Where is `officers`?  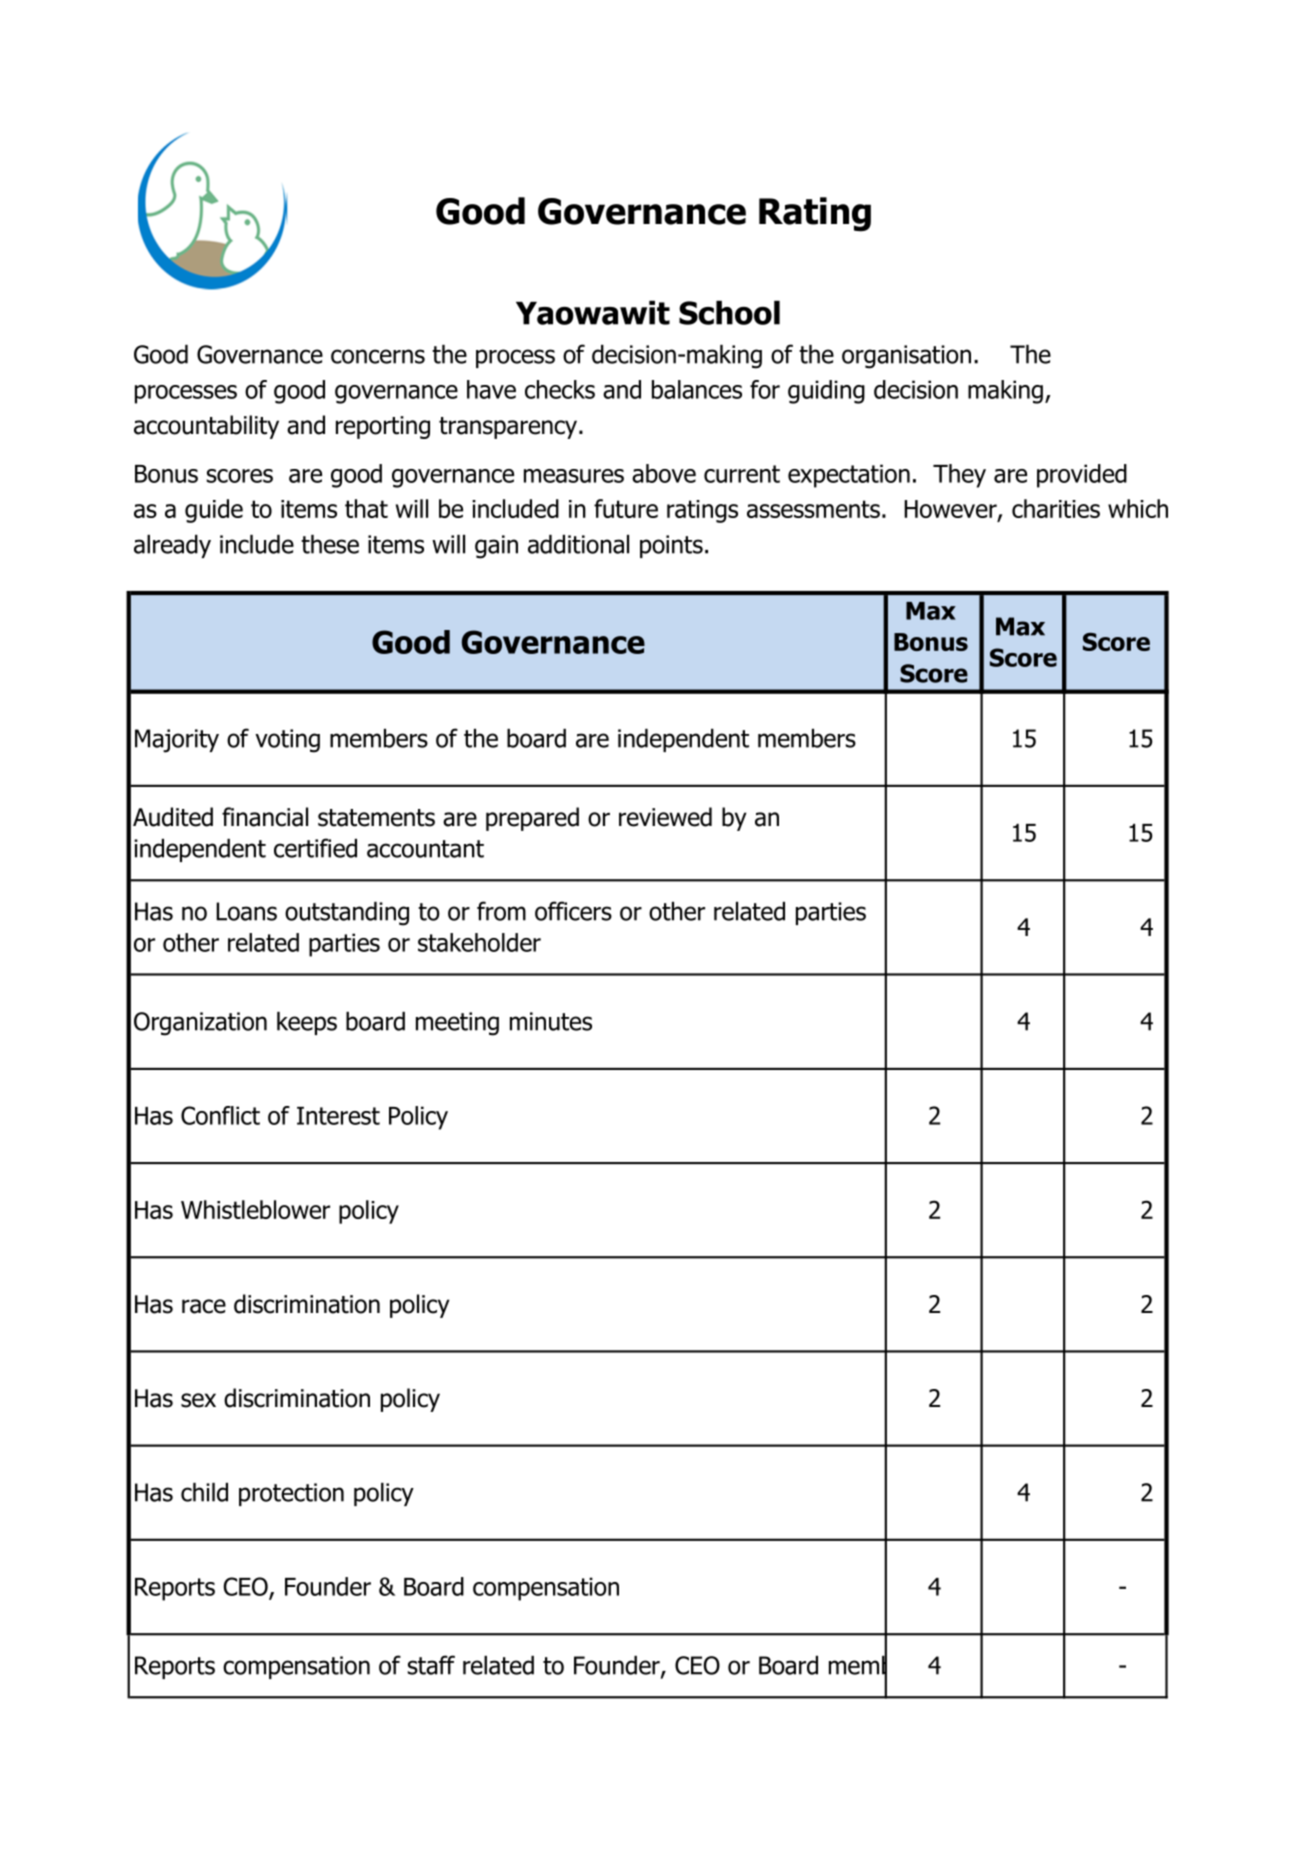 officers is located at coordinates (573, 911).
